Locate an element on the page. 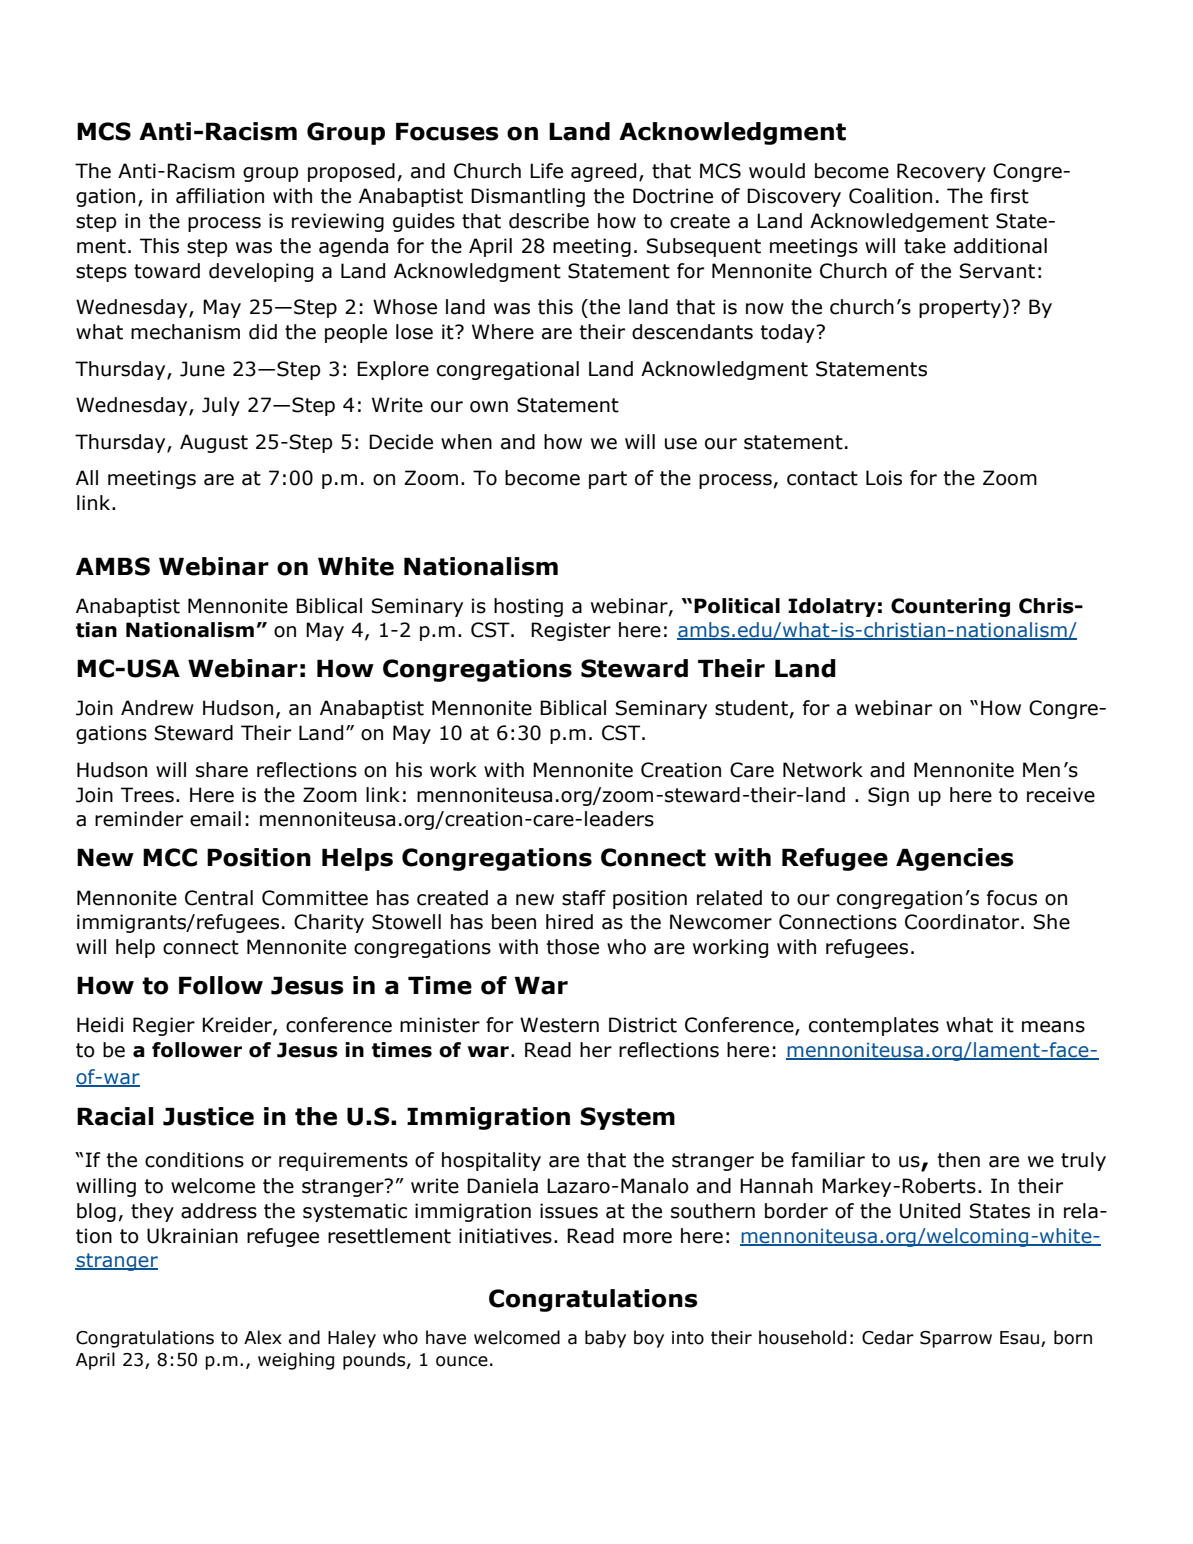 The height and width of the page is (1544, 1193). Lois is located at coordinates (884, 478).
